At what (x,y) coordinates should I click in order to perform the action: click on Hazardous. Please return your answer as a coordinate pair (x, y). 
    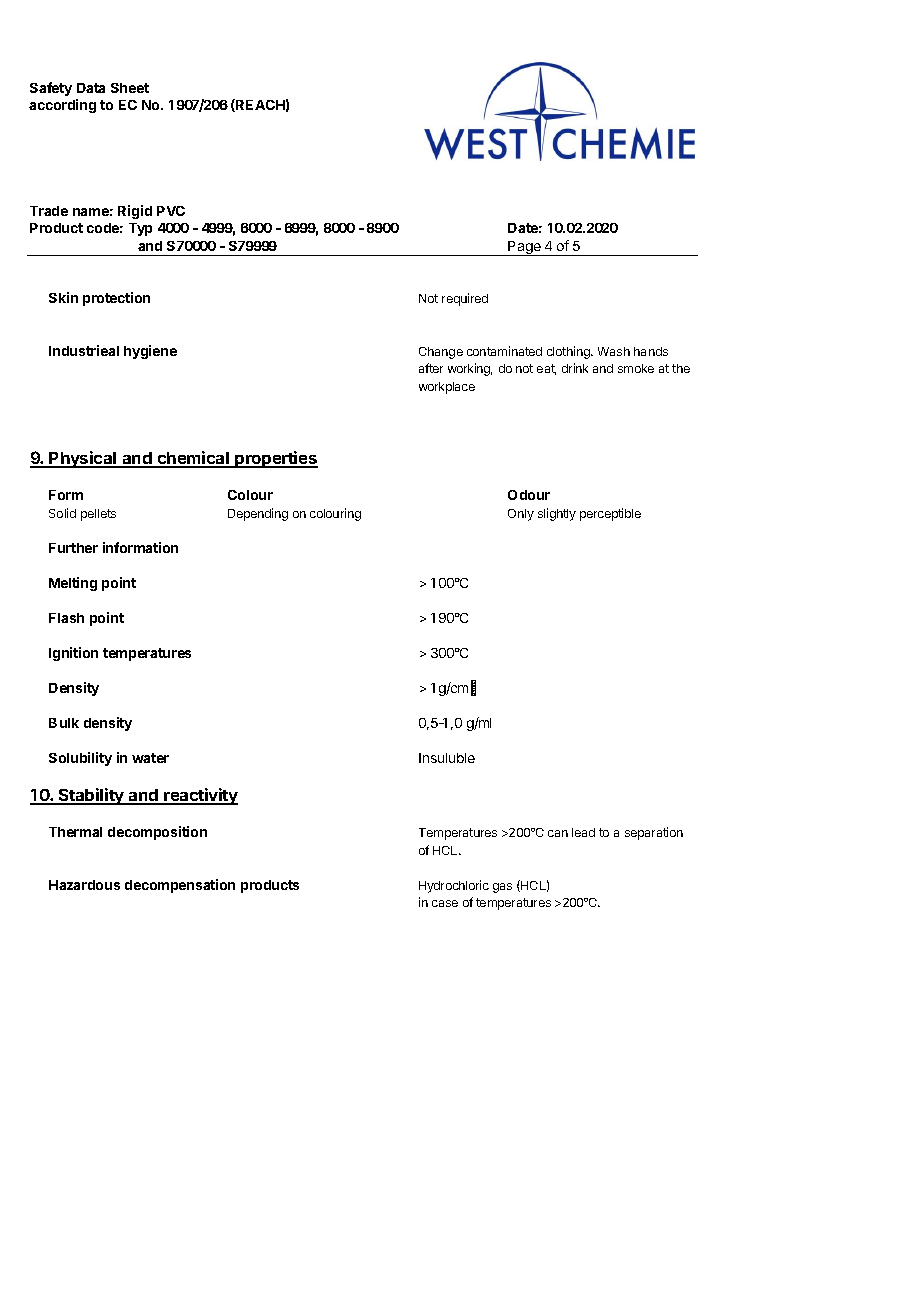
    Looking at the image, I should click on (84, 885).
